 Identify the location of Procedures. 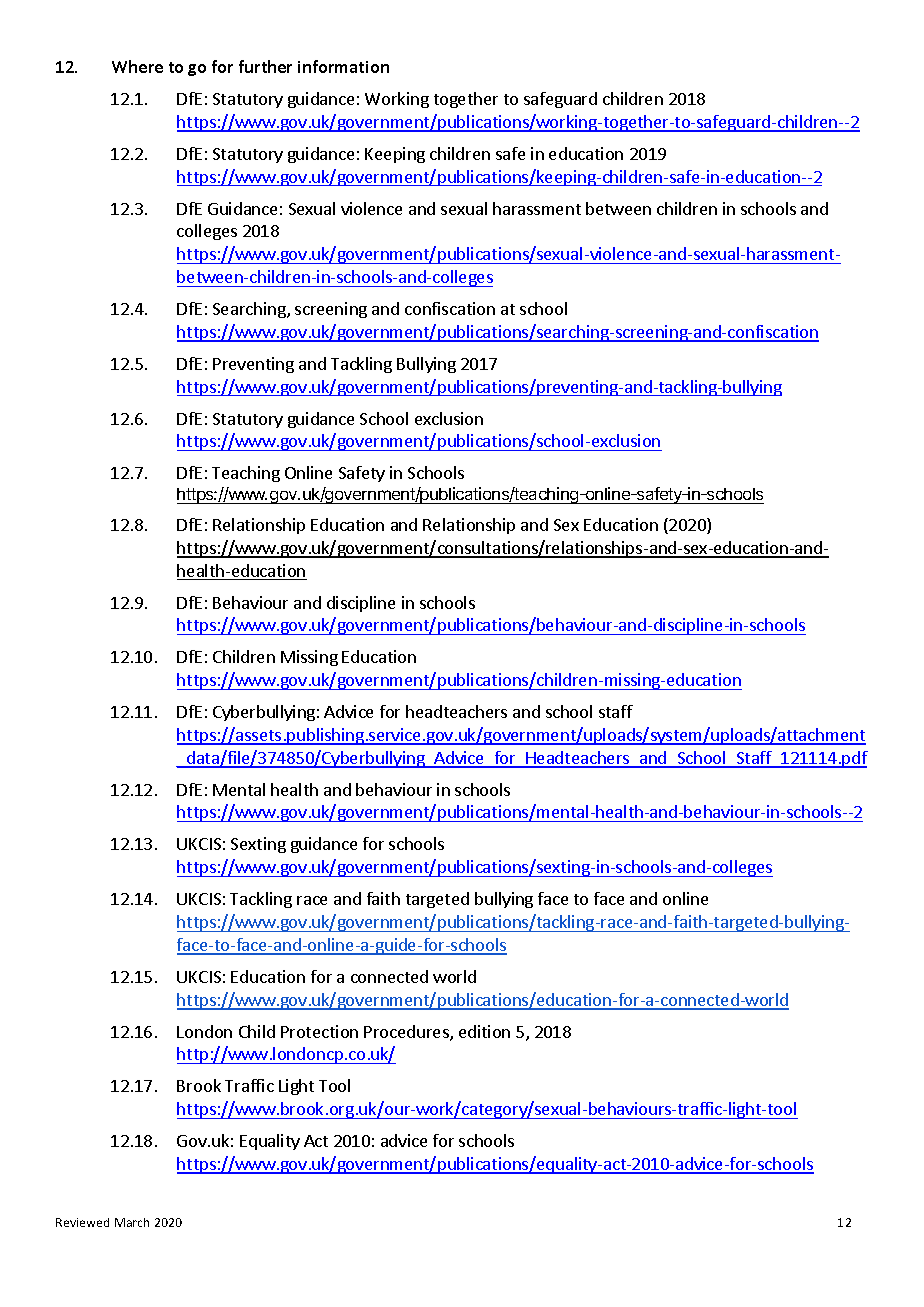
(407, 1033).
